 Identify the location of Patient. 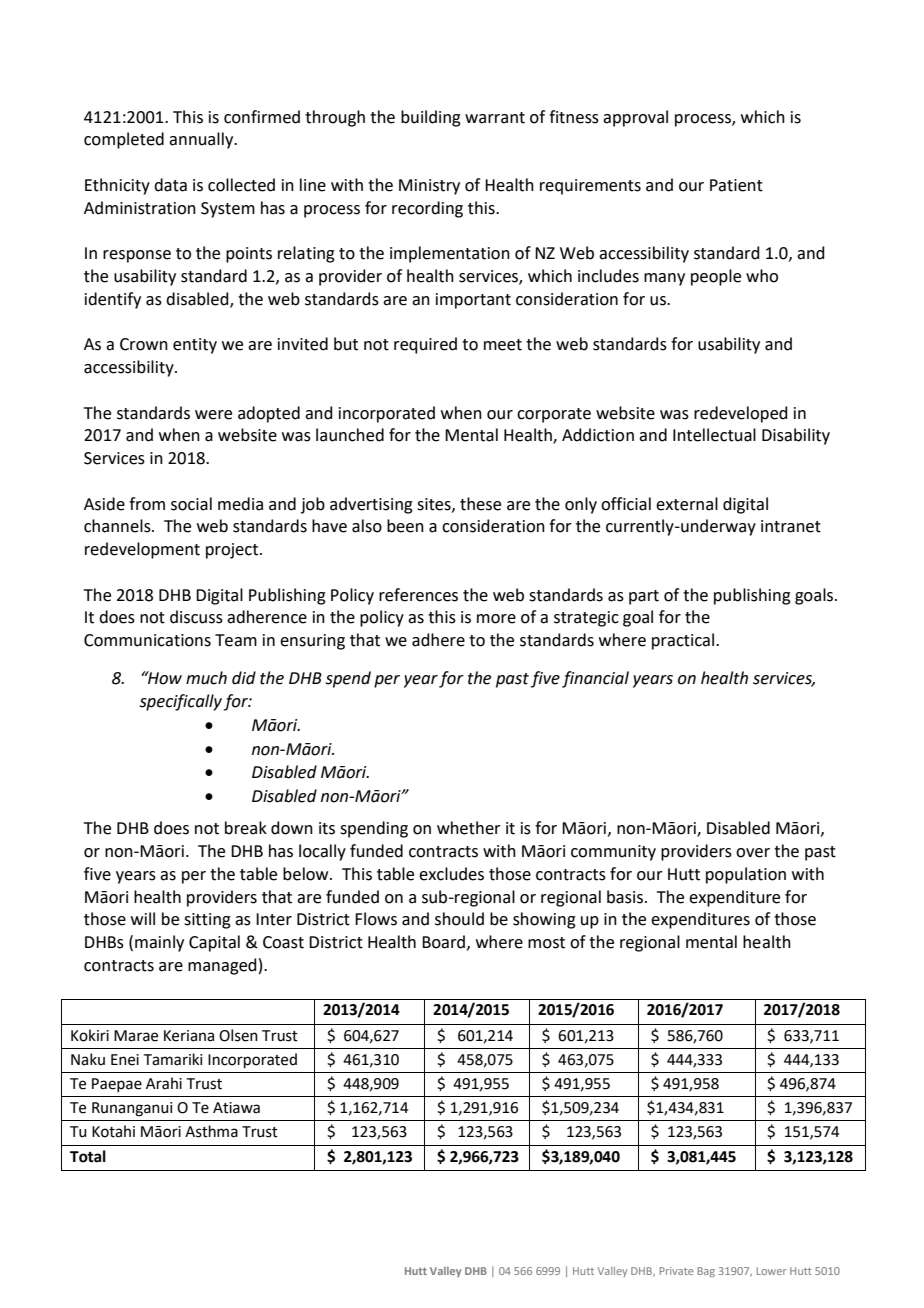
(736, 185).
